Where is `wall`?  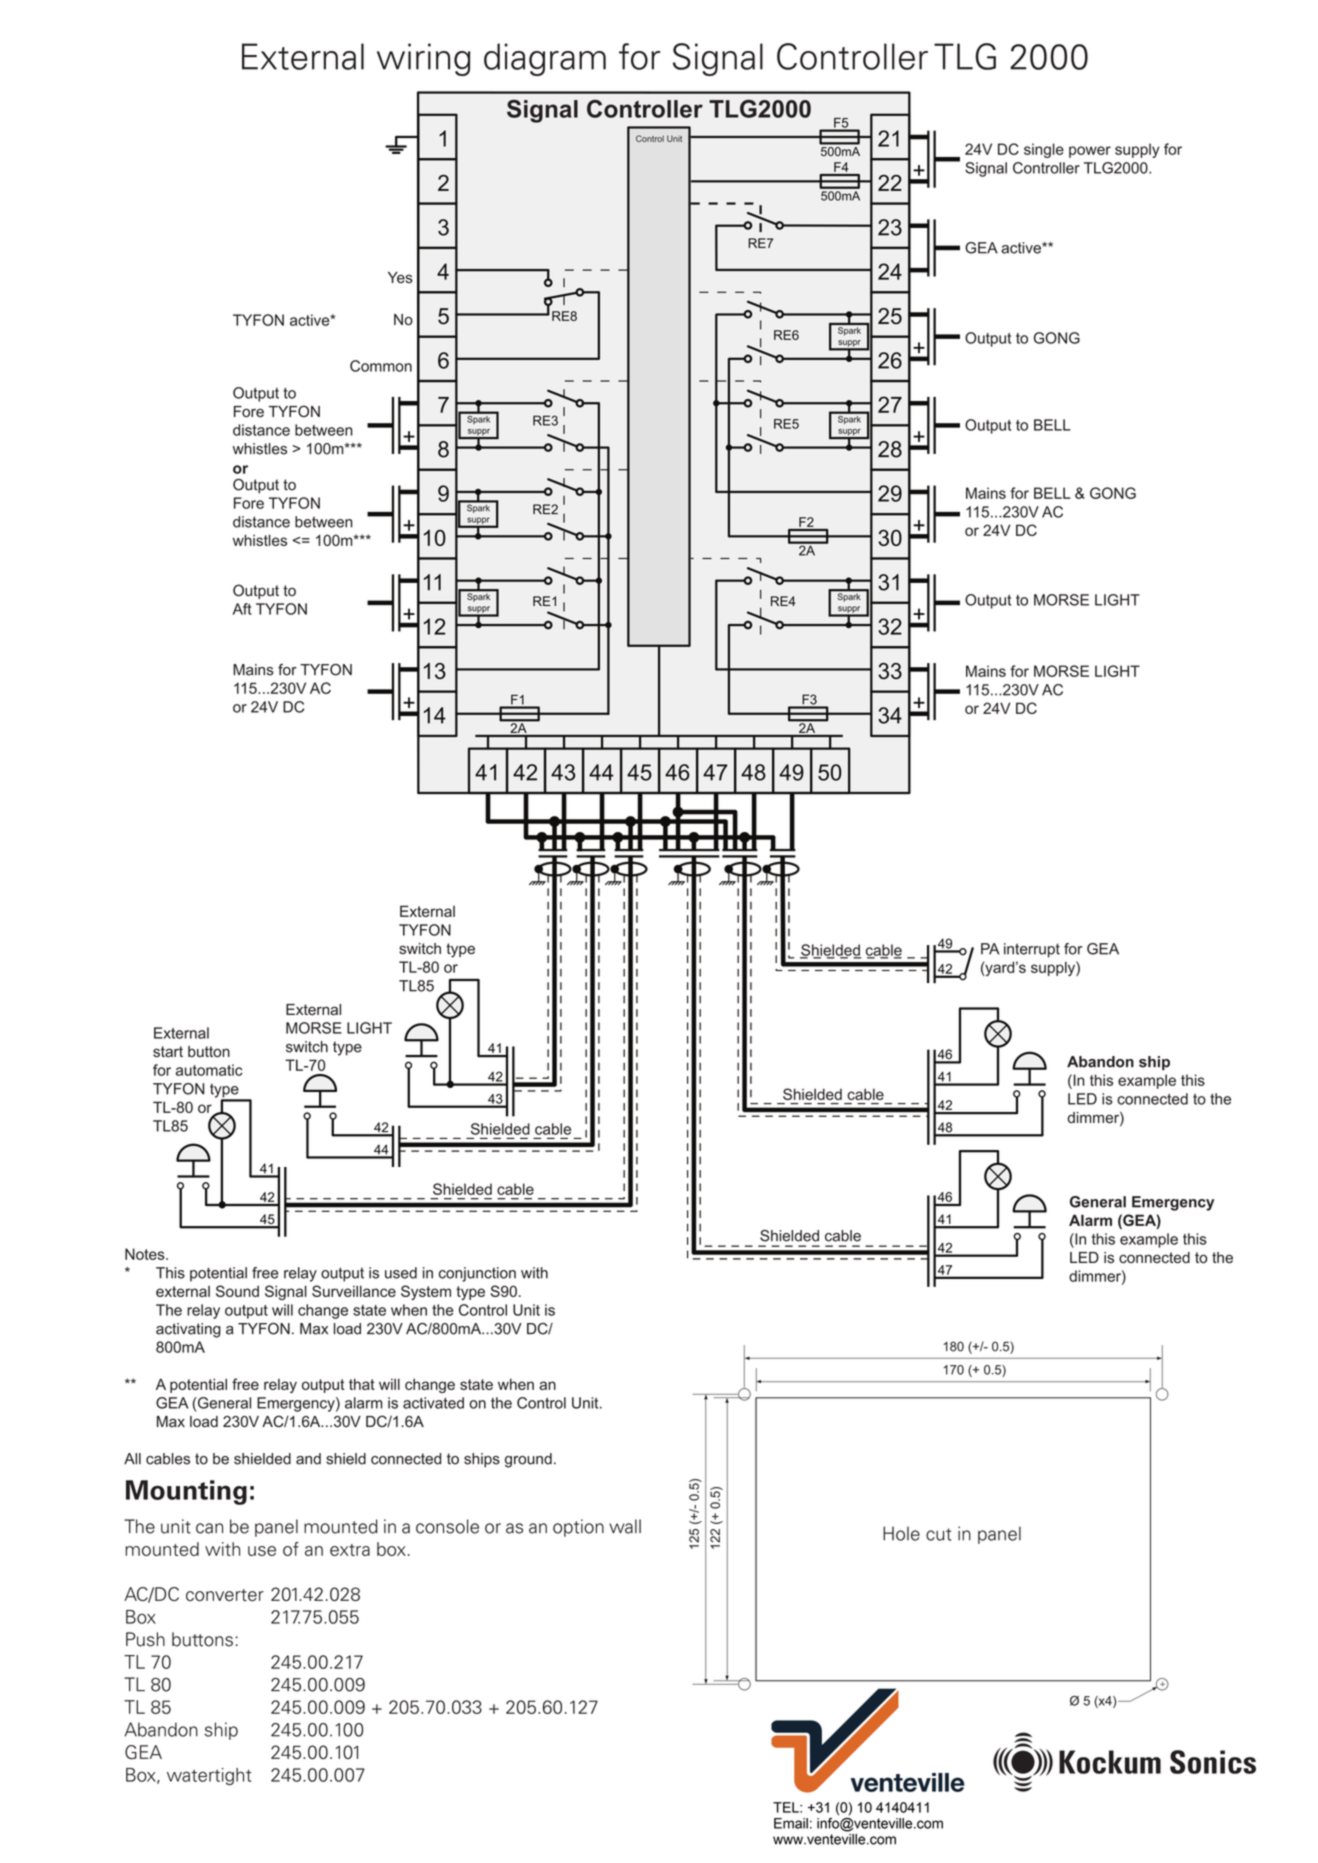
wall is located at coordinates (625, 1526).
